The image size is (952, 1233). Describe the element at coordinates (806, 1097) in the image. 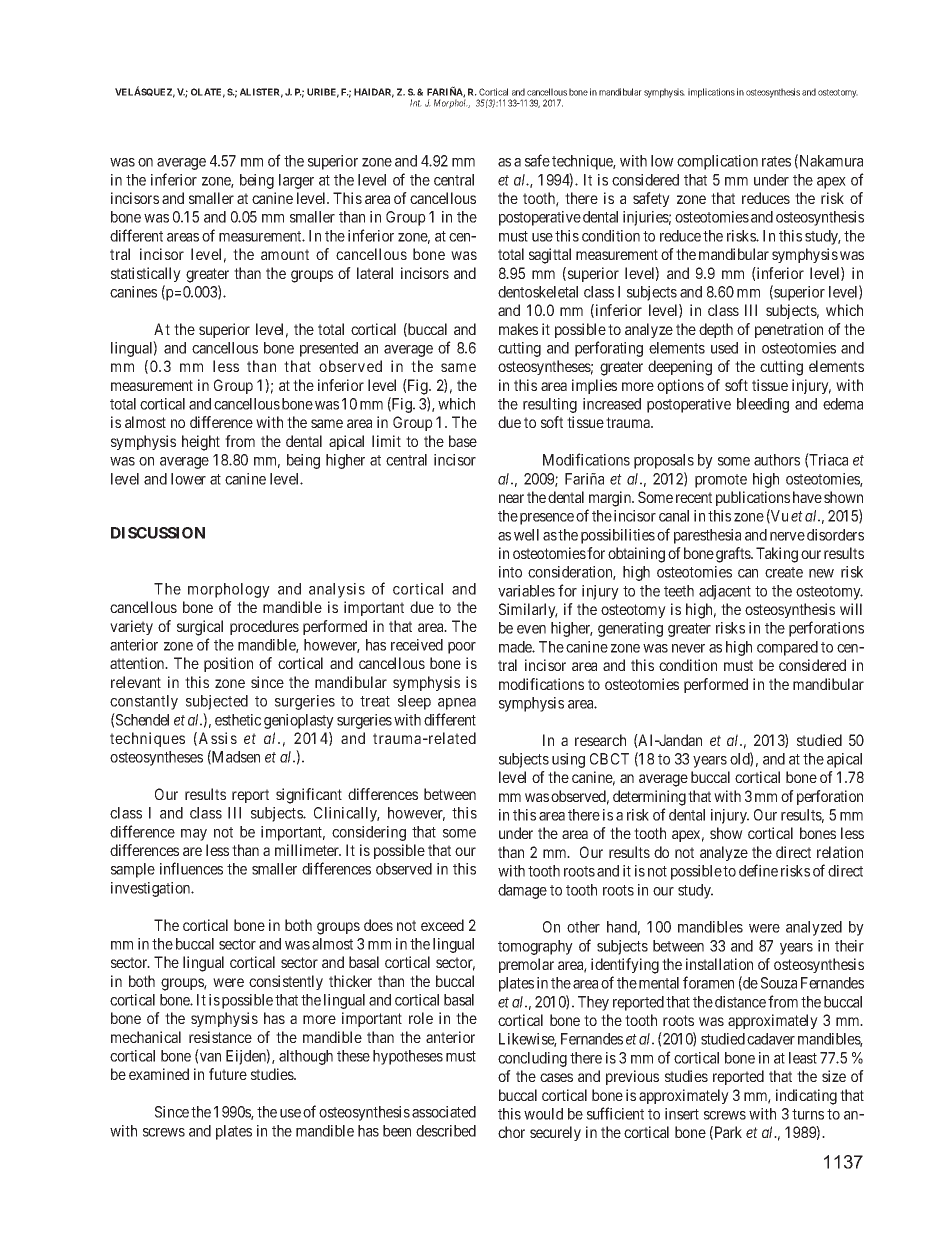

I see `indicating` at that location.
